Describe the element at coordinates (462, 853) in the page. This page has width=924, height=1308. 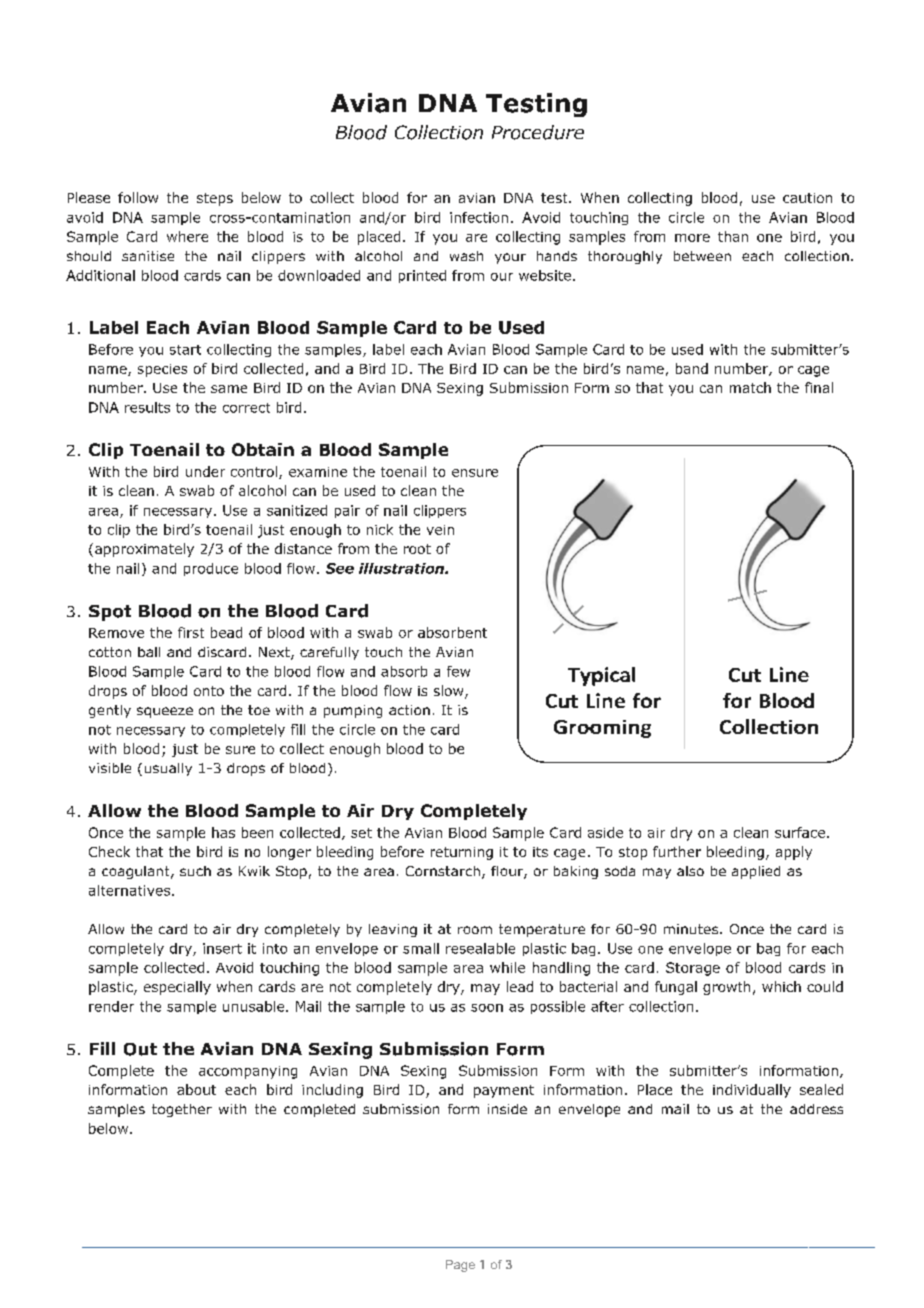
I see `returning` at that location.
